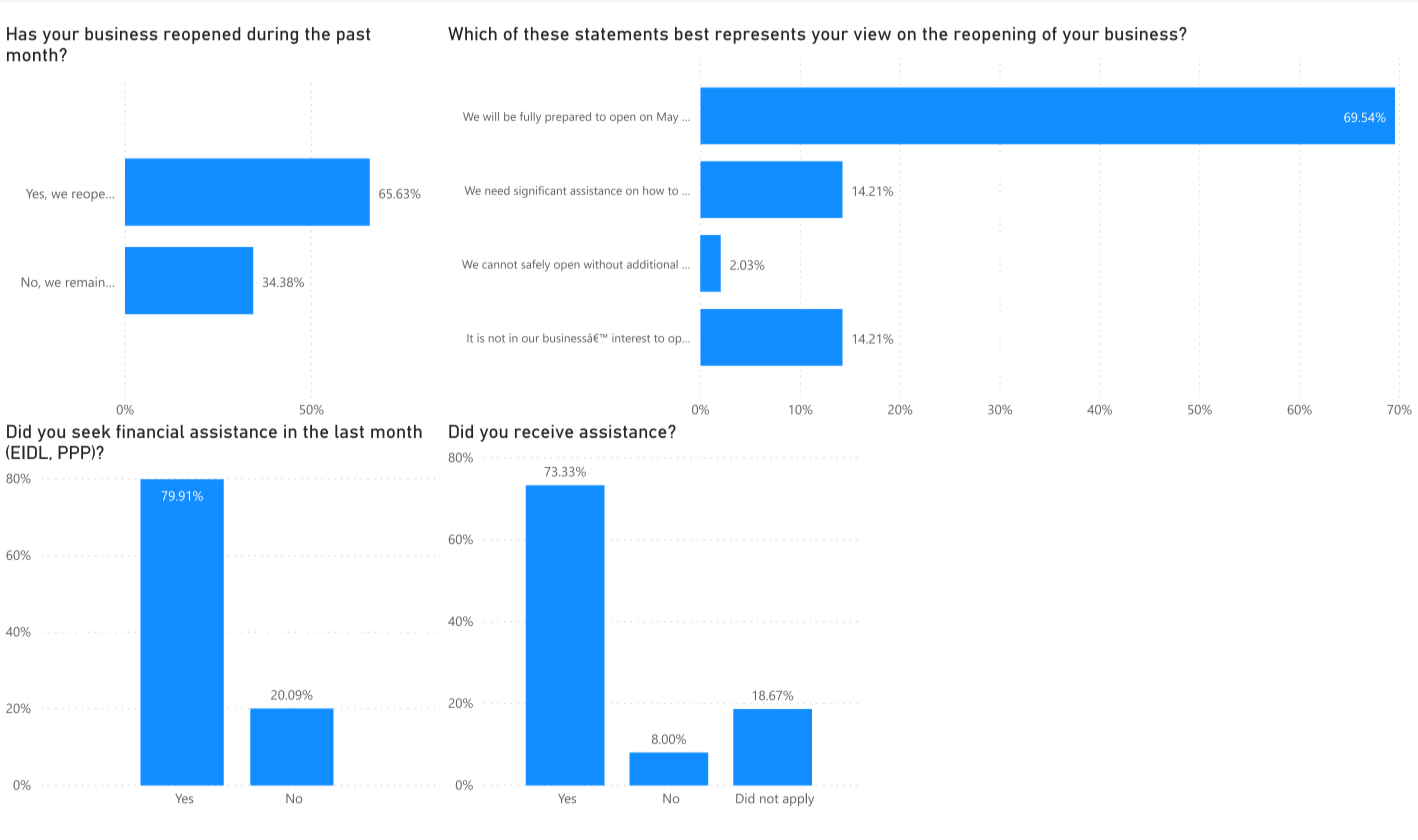 The image size is (1418, 840). I want to click on interest, so click(631, 338).
